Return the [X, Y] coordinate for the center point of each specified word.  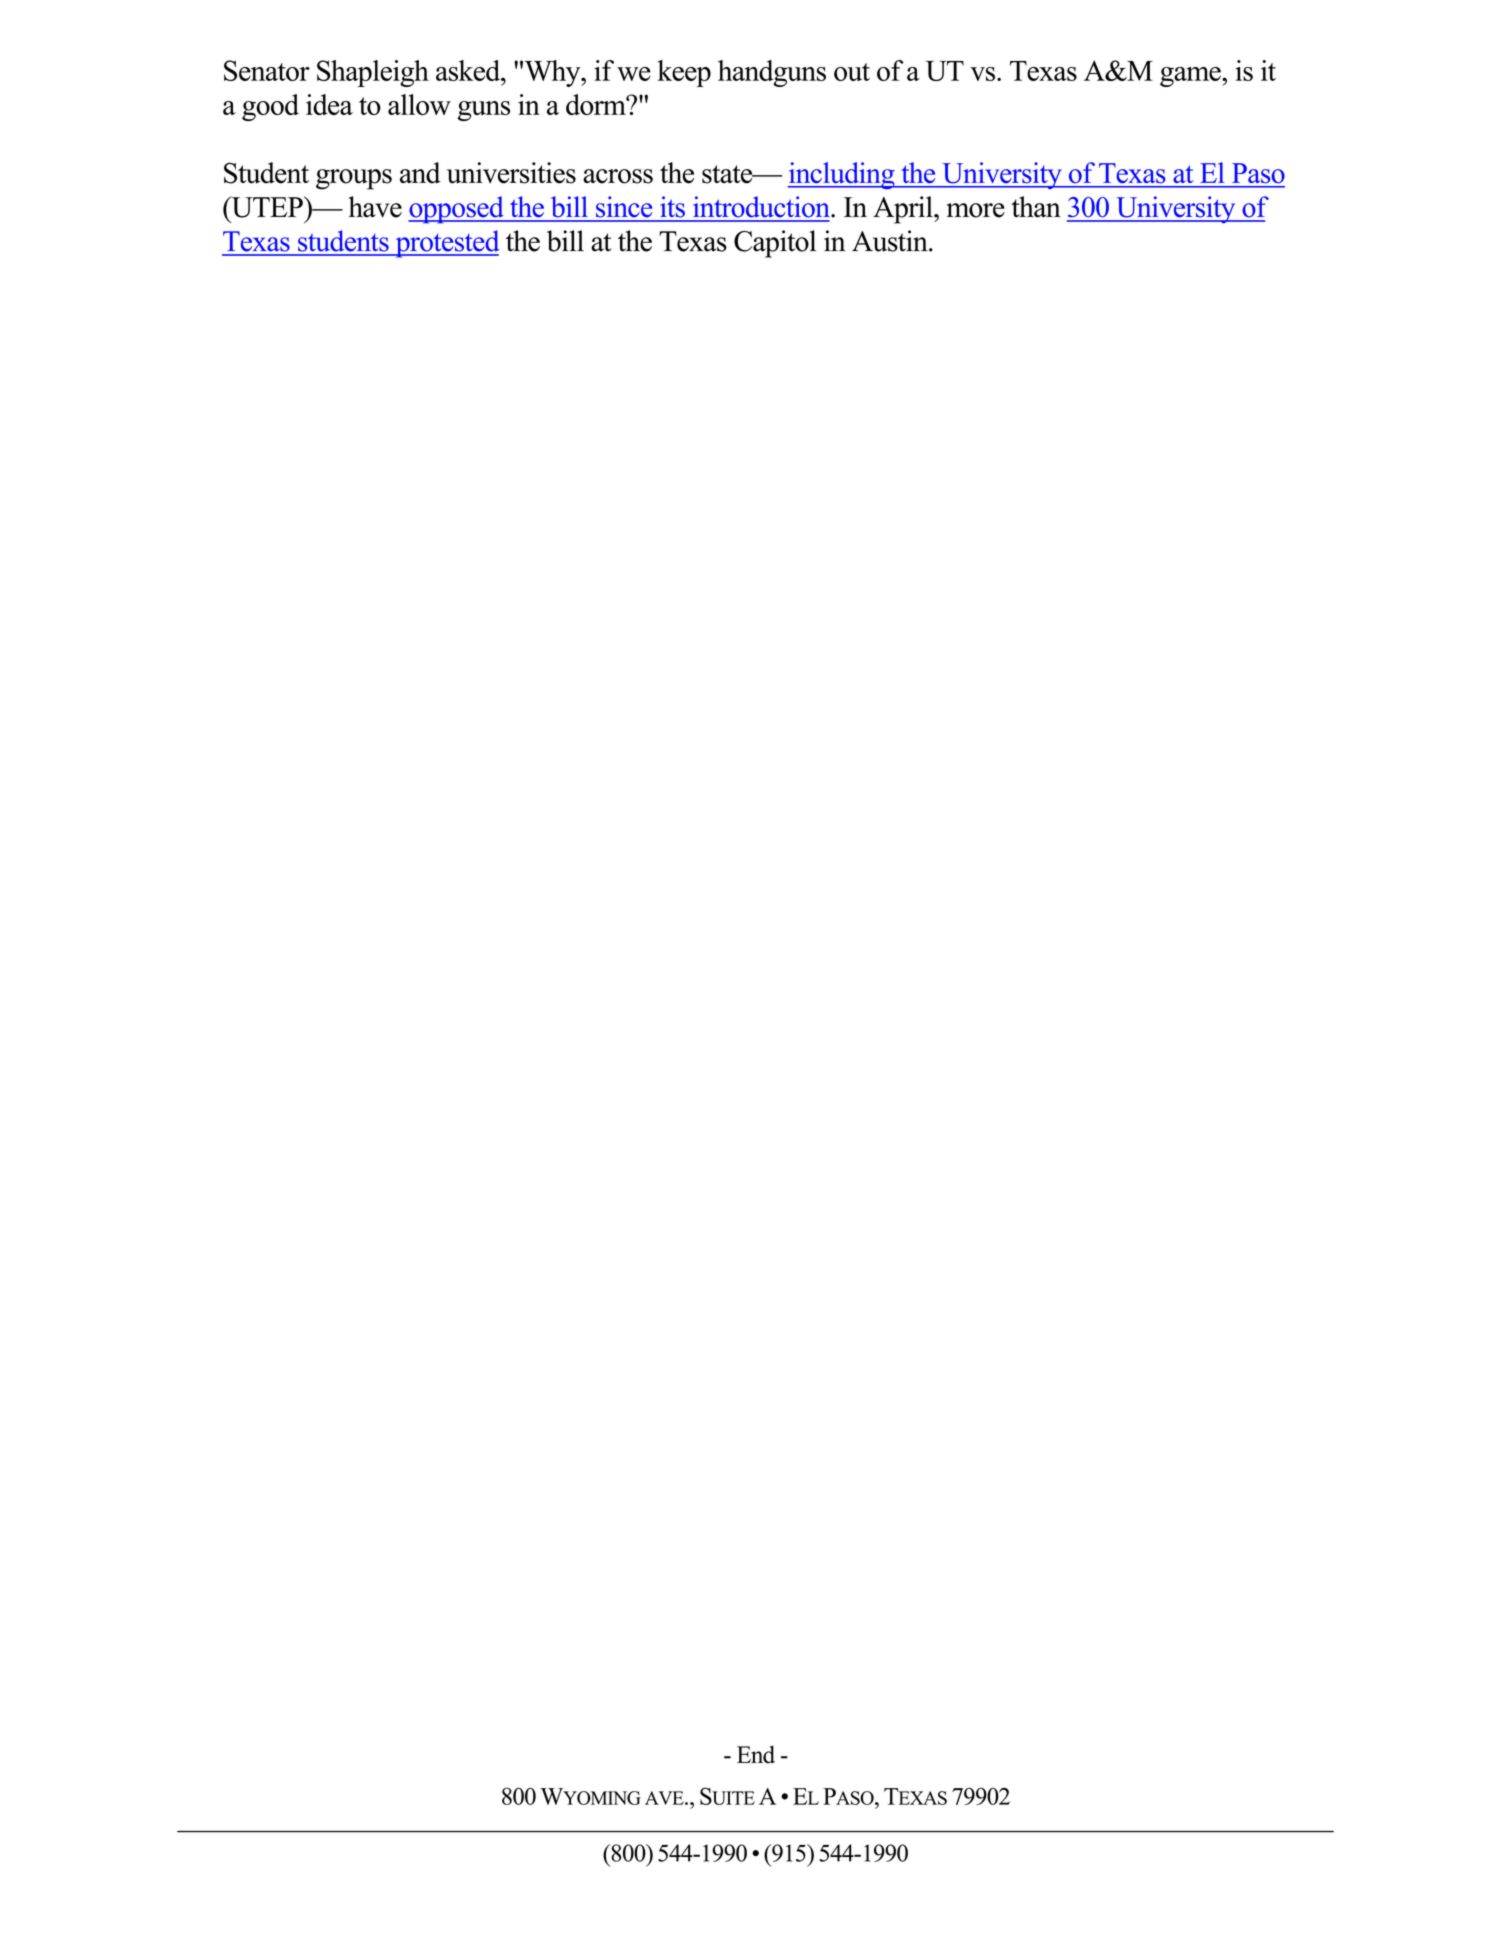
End [756, 1754]
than [1036, 207]
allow [419, 104]
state [728, 174]
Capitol [775, 244]
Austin [891, 241]
